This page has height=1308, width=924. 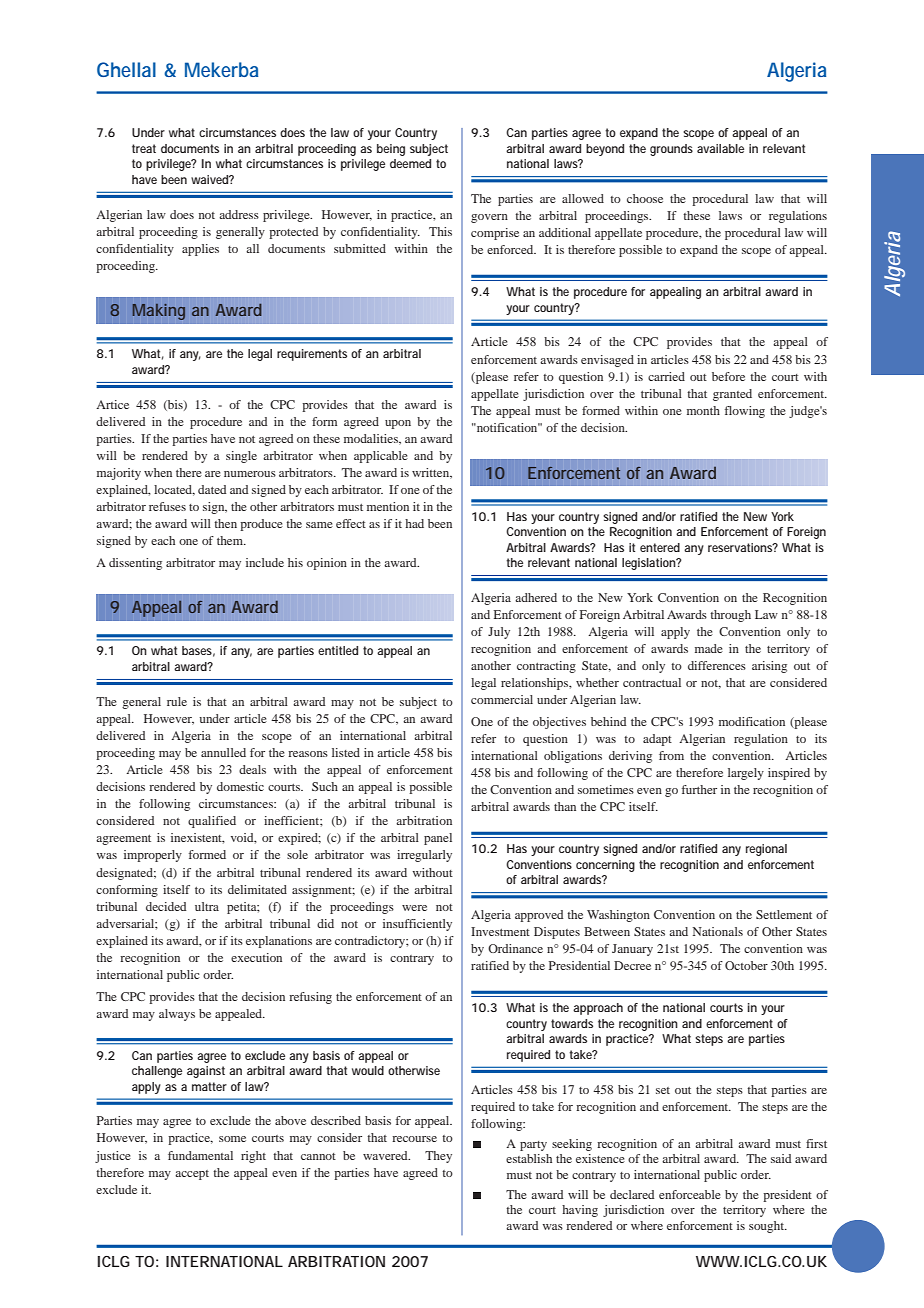 I want to click on waived, so click(x=210, y=179).
